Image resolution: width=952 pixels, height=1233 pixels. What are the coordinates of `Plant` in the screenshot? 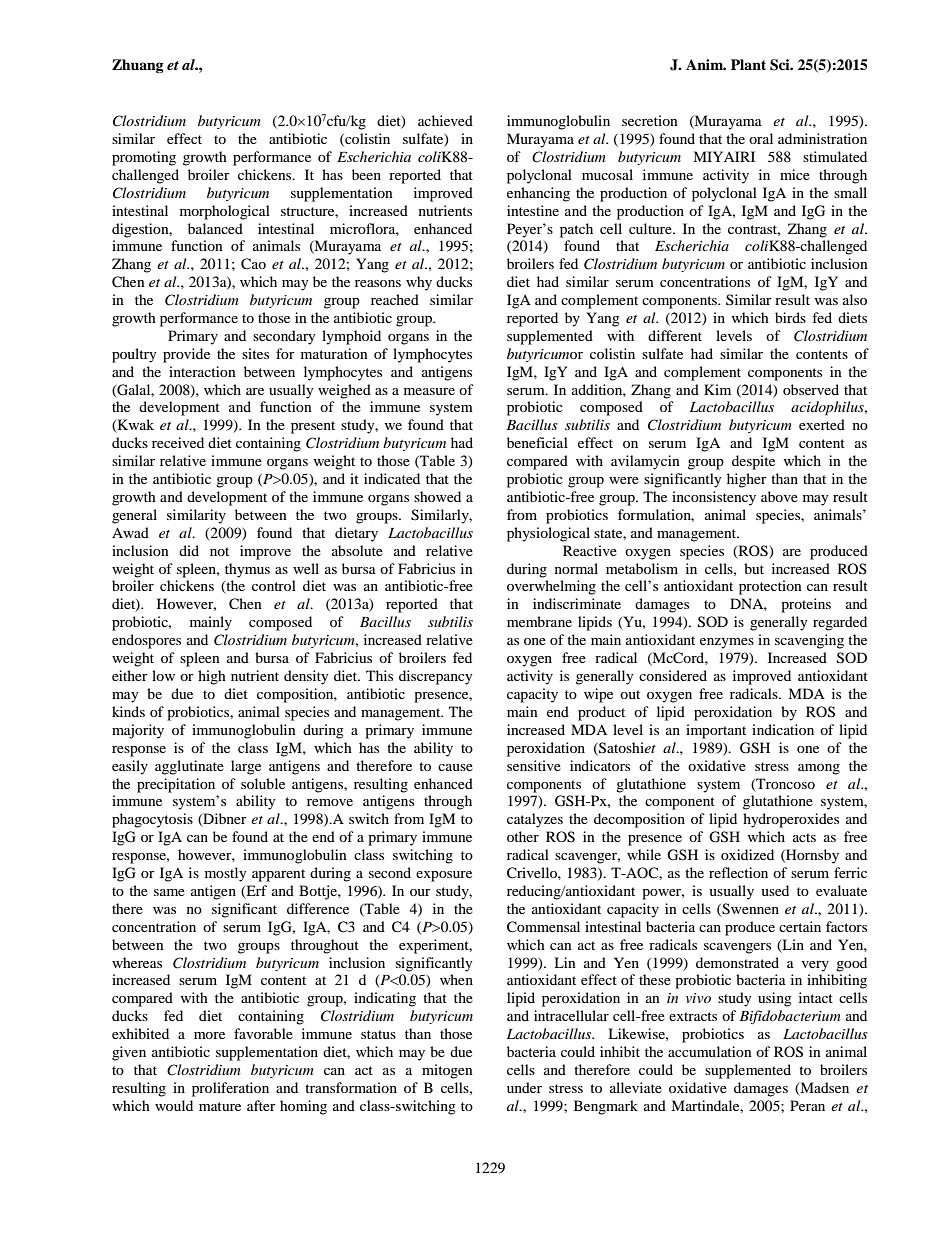 It's located at (748, 64).
